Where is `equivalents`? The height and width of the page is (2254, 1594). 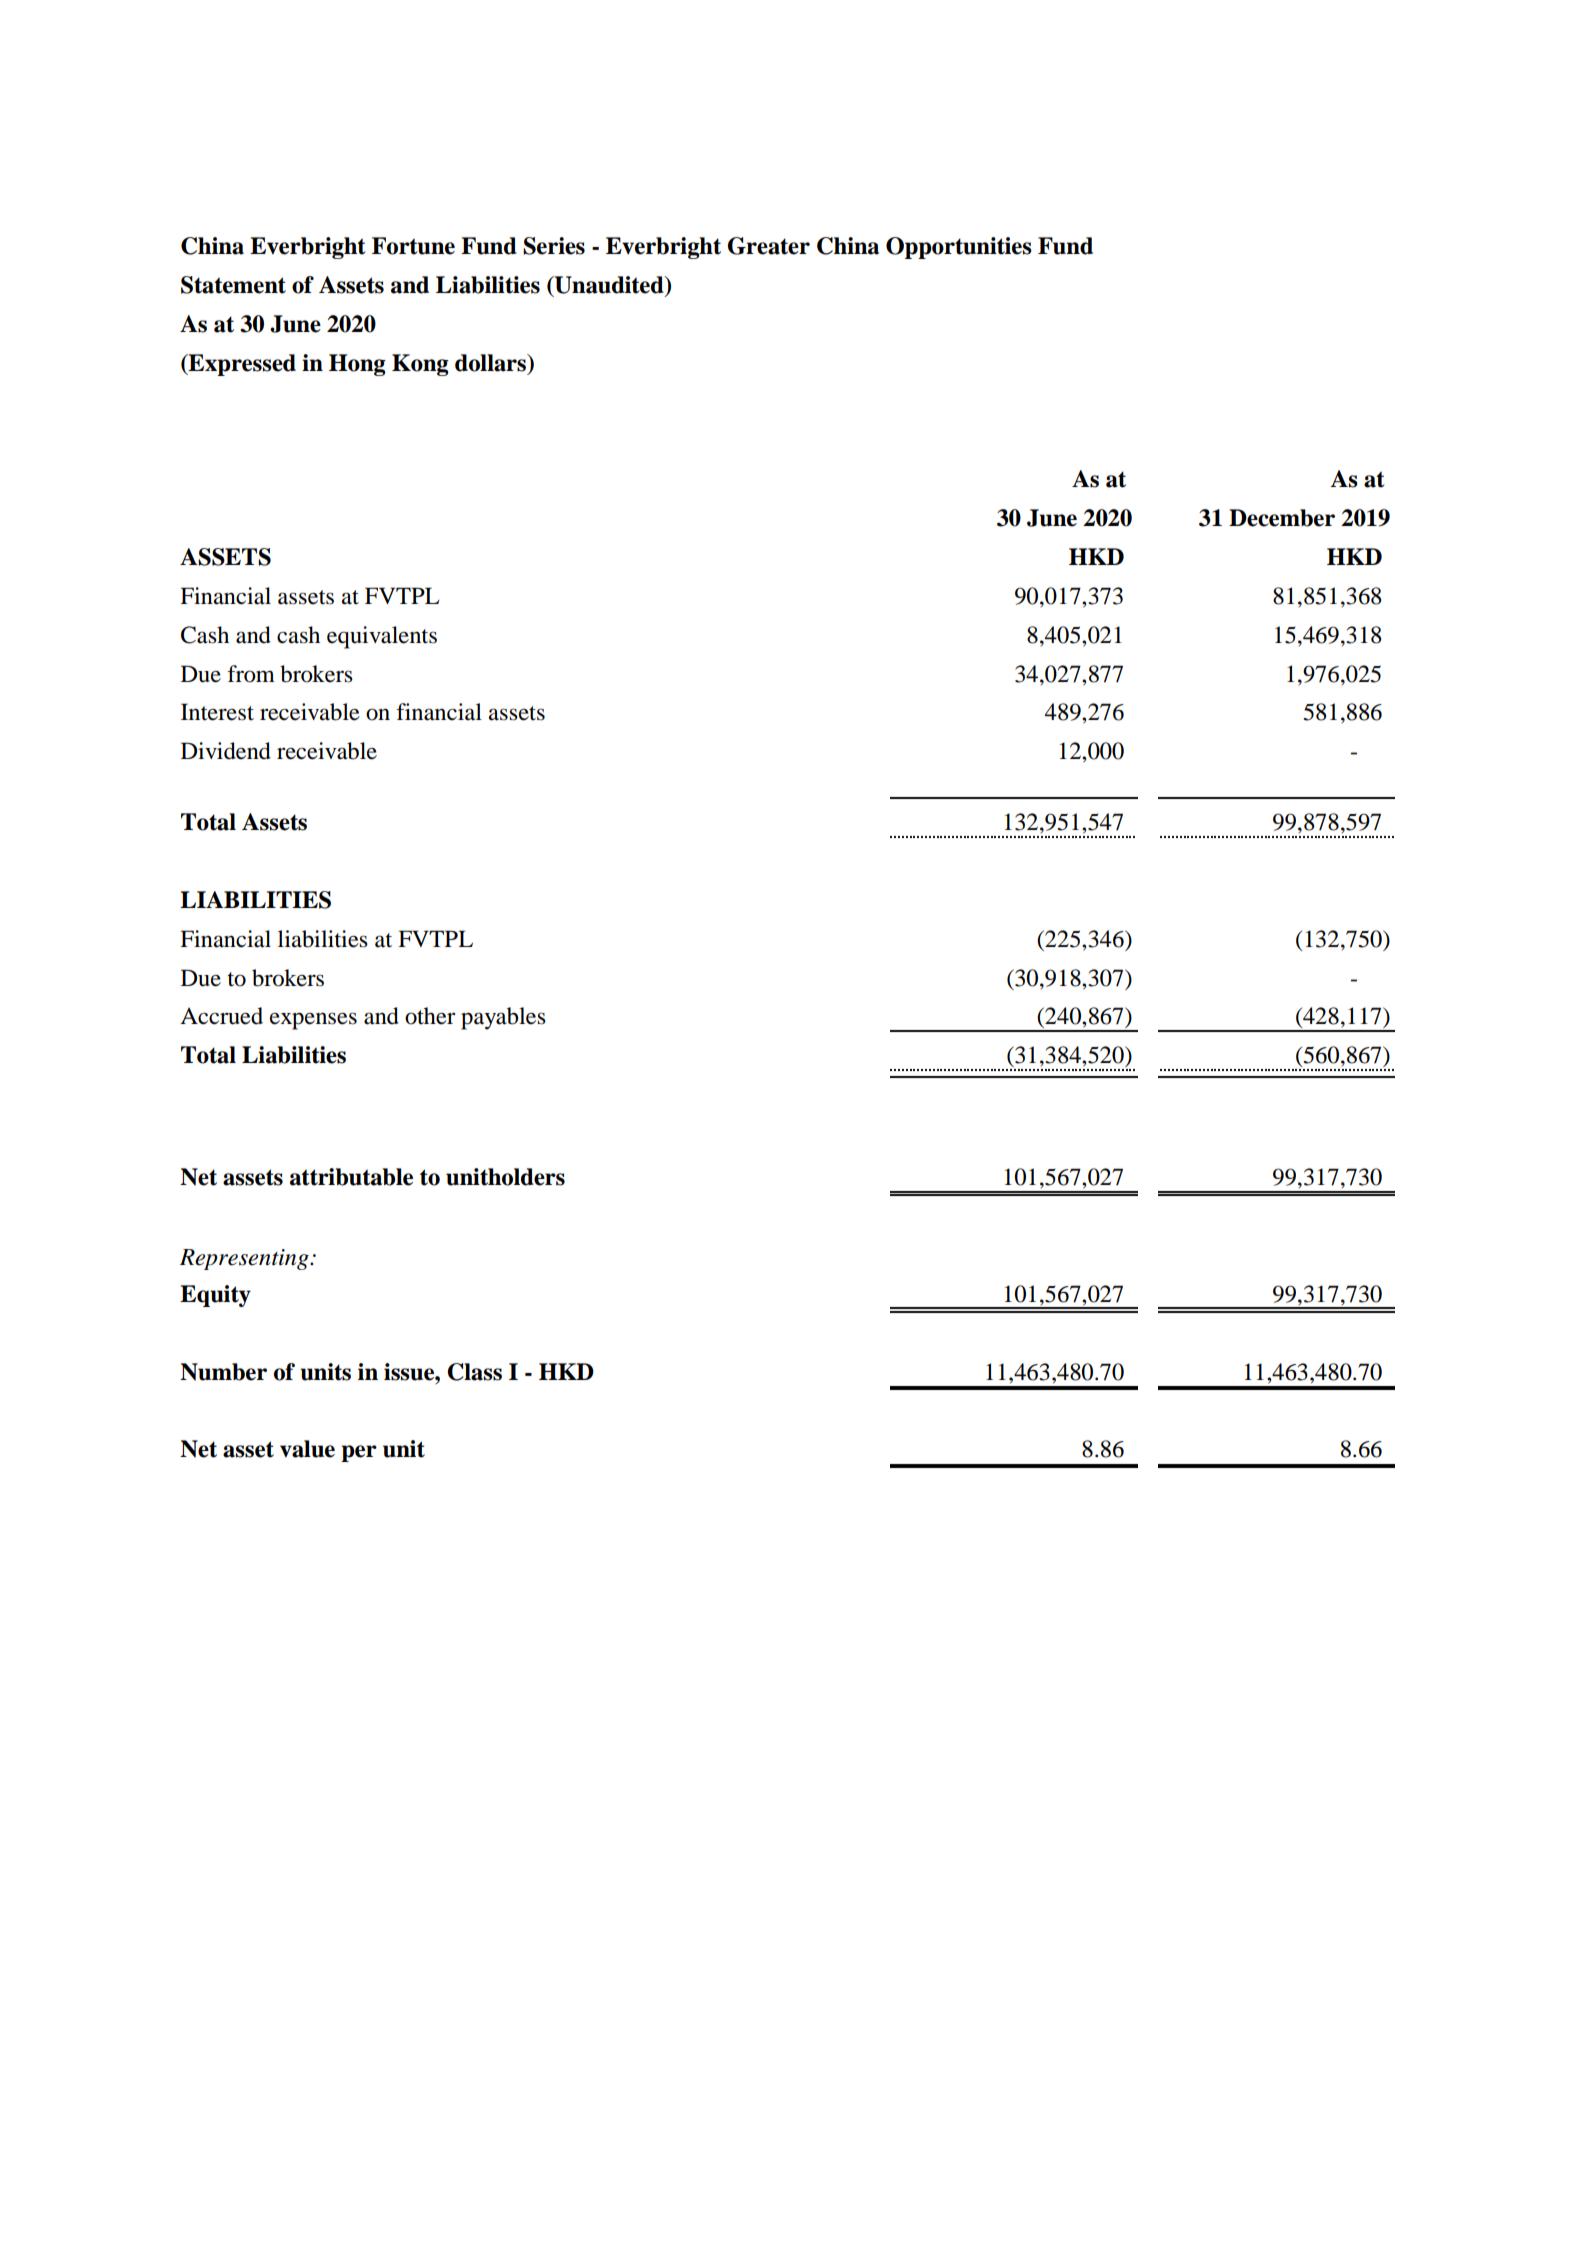 equivalents is located at coordinates (382, 637).
